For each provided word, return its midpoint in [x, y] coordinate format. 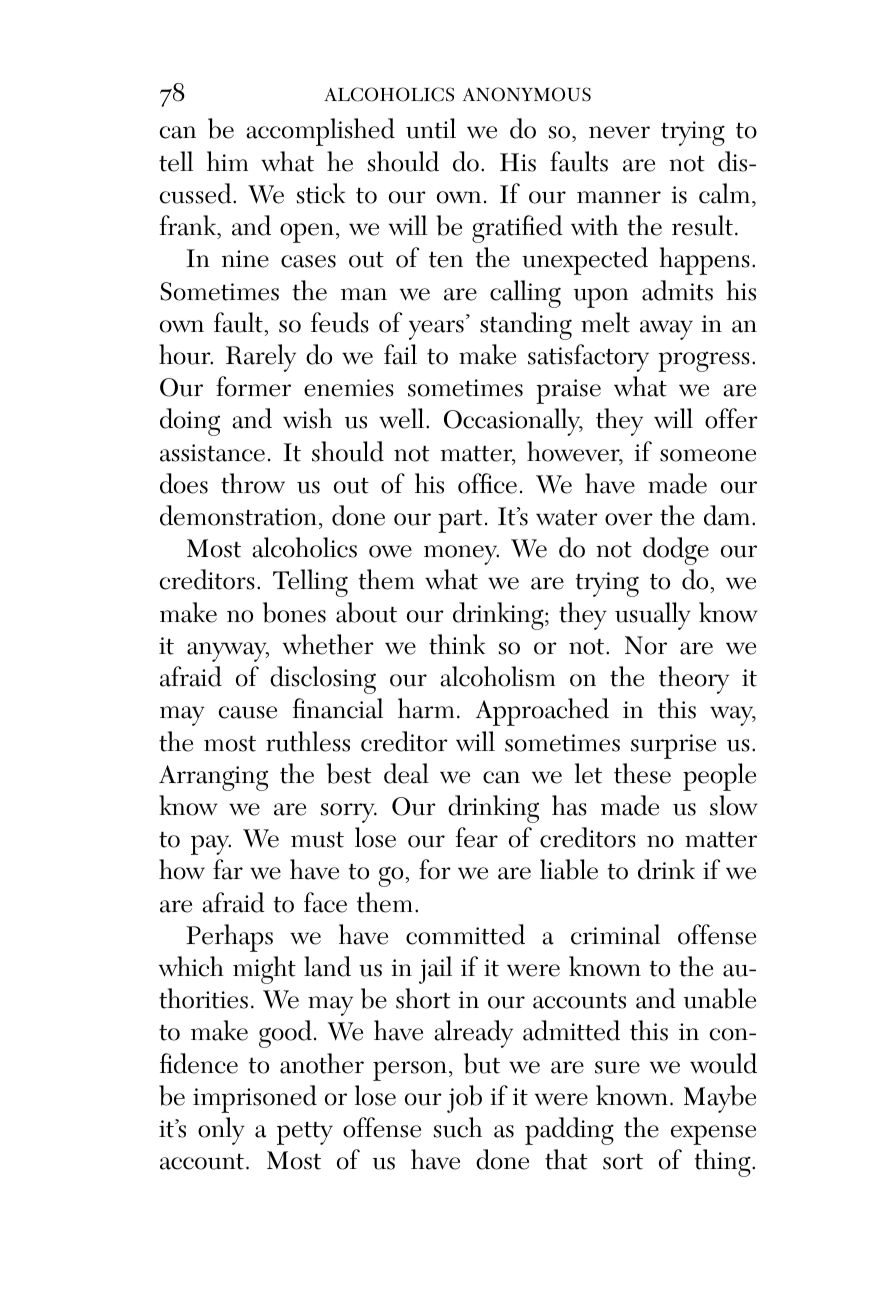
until [431, 128]
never [619, 132]
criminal [615, 934]
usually [653, 616]
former [253, 386]
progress [704, 361]
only [221, 1131]
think [457, 644]
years [436, 330]
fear [477, 837]
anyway [228, 652]
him [227, 161]
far [228, 869]
